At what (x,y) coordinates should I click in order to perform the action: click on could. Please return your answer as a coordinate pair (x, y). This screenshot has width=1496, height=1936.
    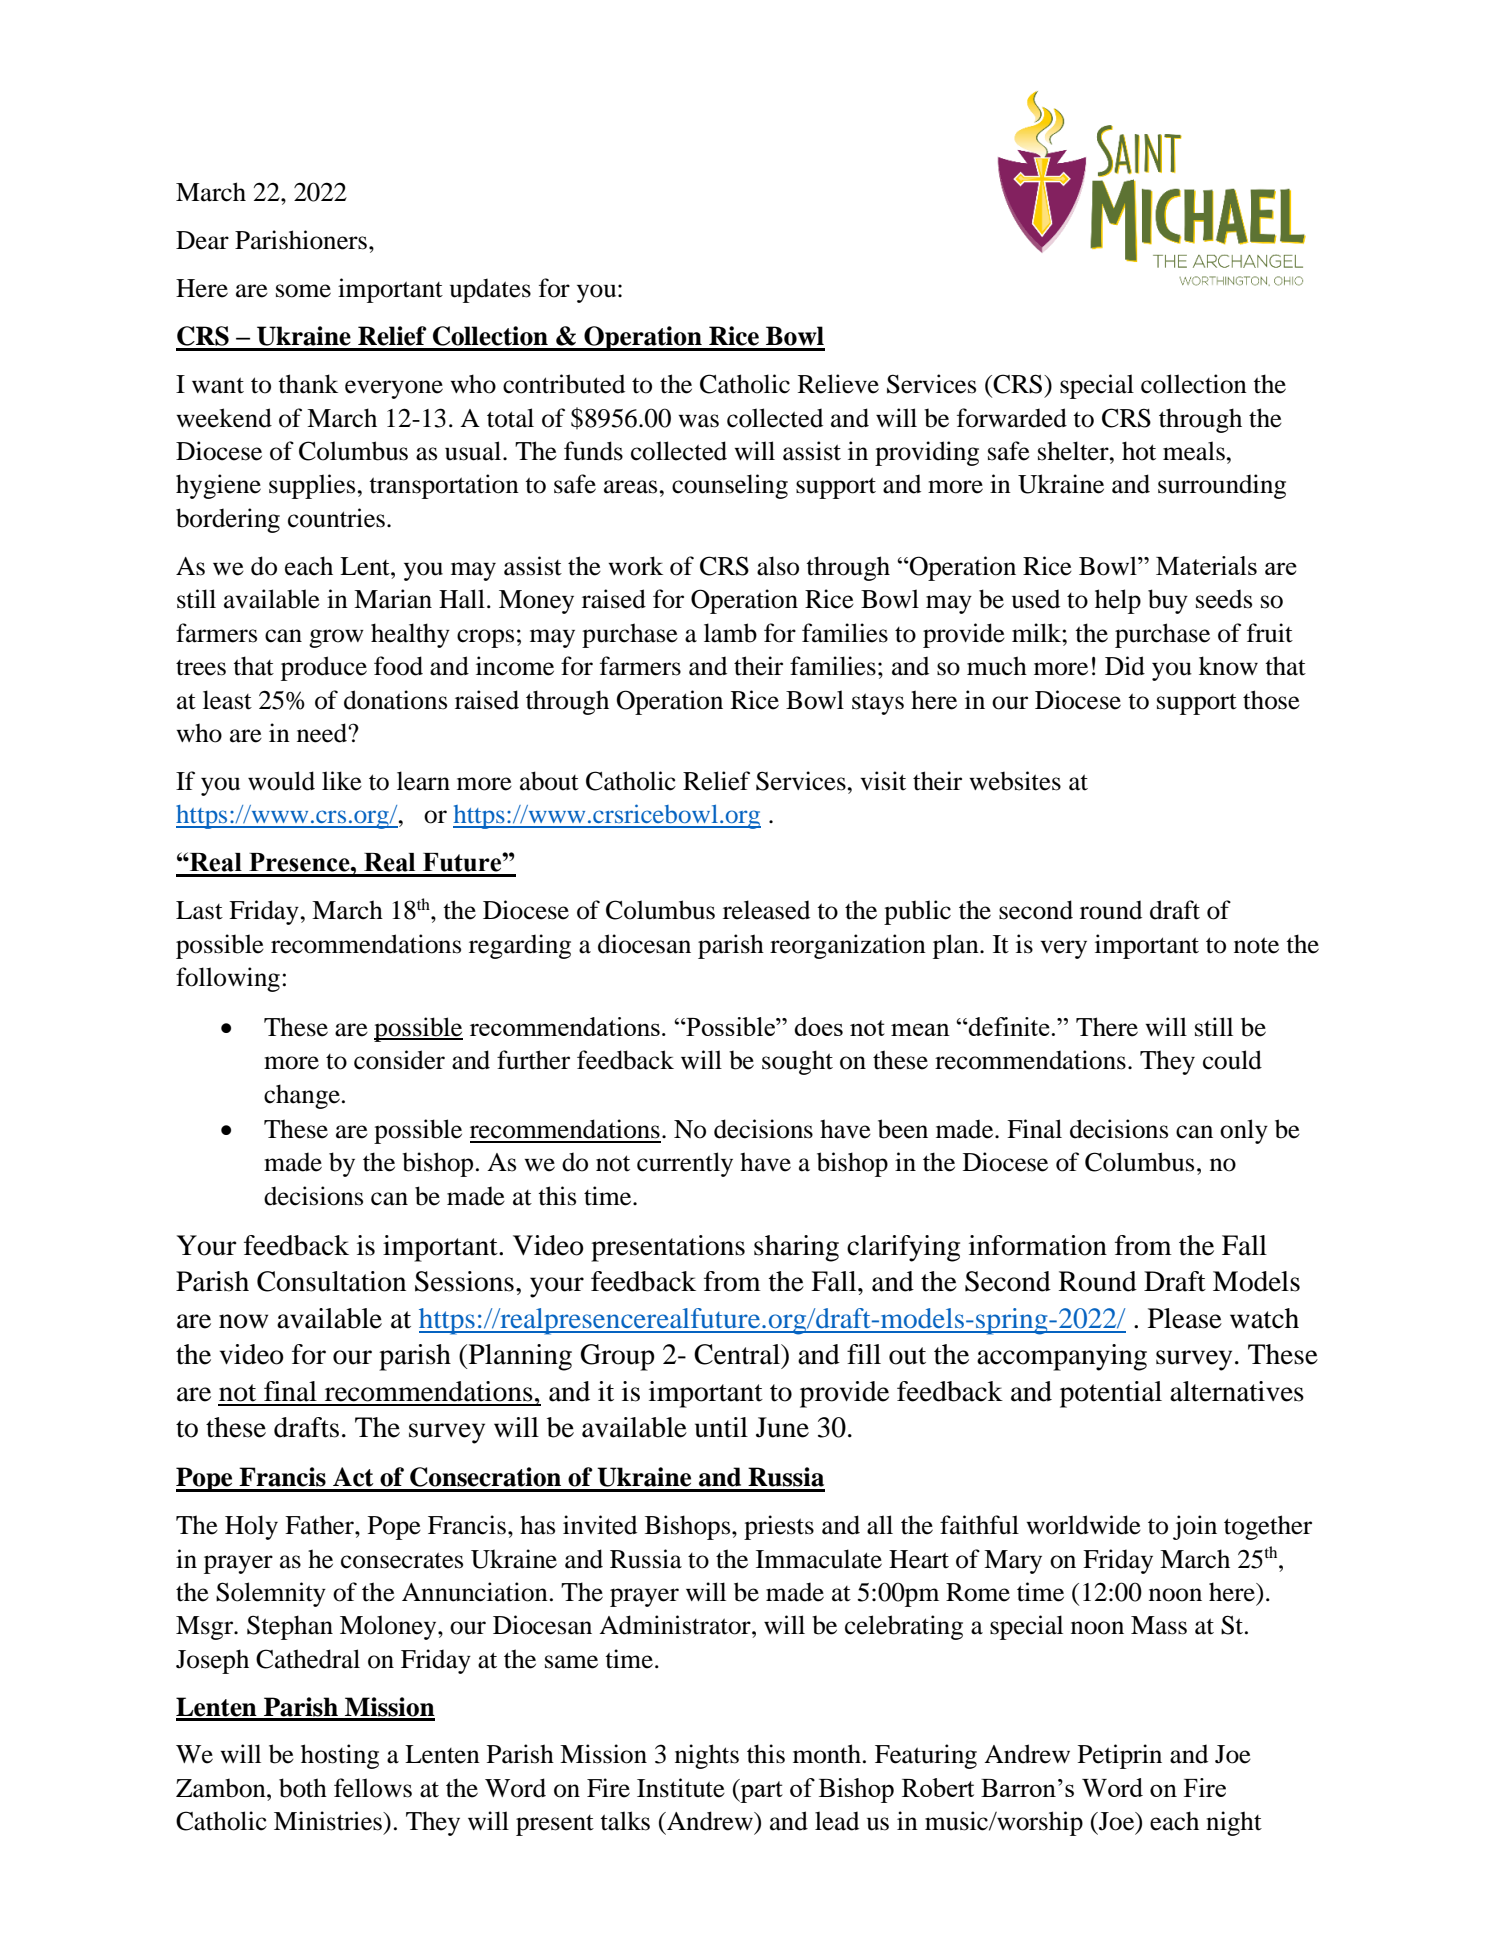
    Looking at the image, I should click on (1232, 1060).
